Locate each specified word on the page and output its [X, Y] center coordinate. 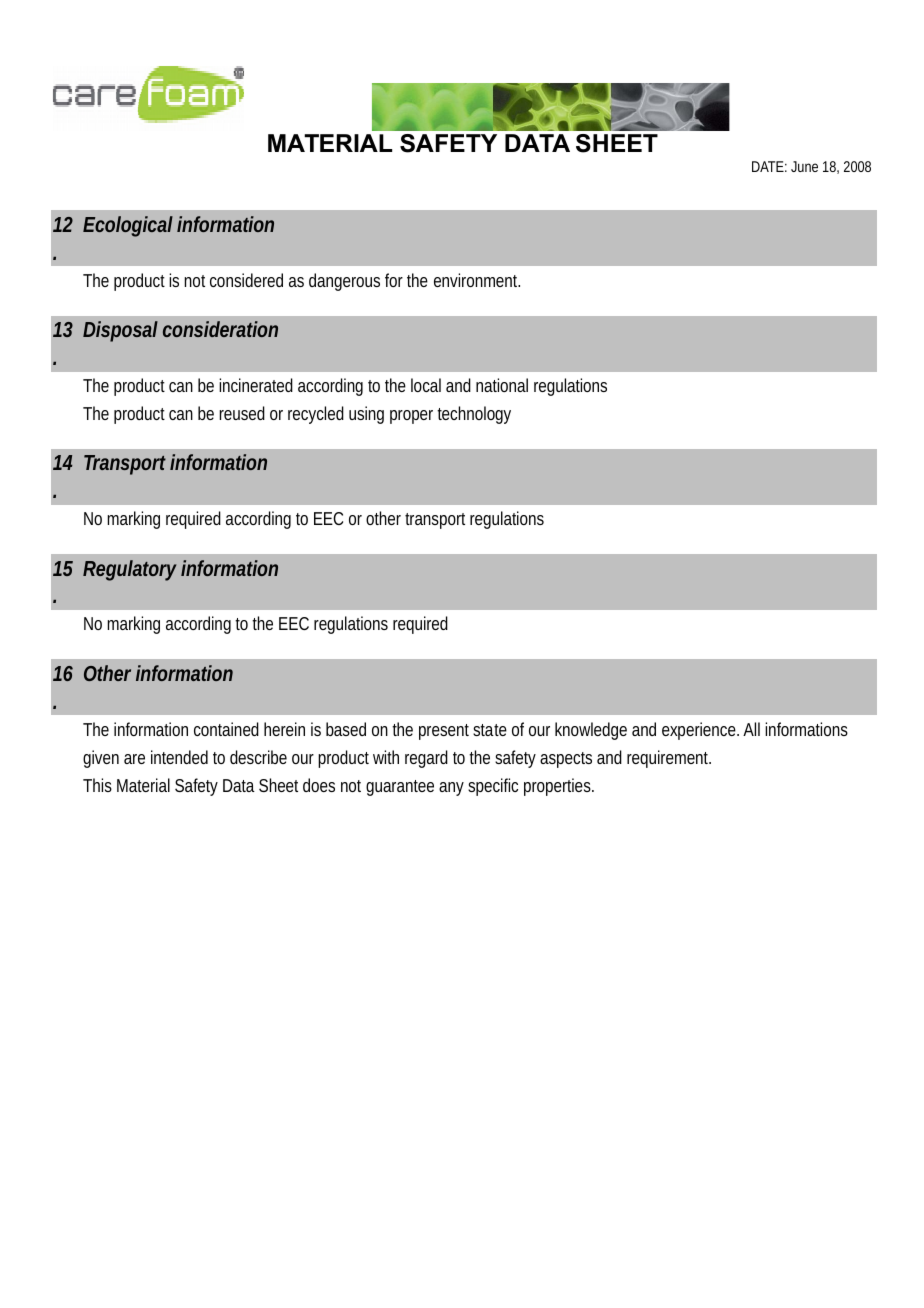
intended [179, 757]
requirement [668, 759]
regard [426, 759]
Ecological [128, 226]
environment [477, 280]
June [804, 166]
